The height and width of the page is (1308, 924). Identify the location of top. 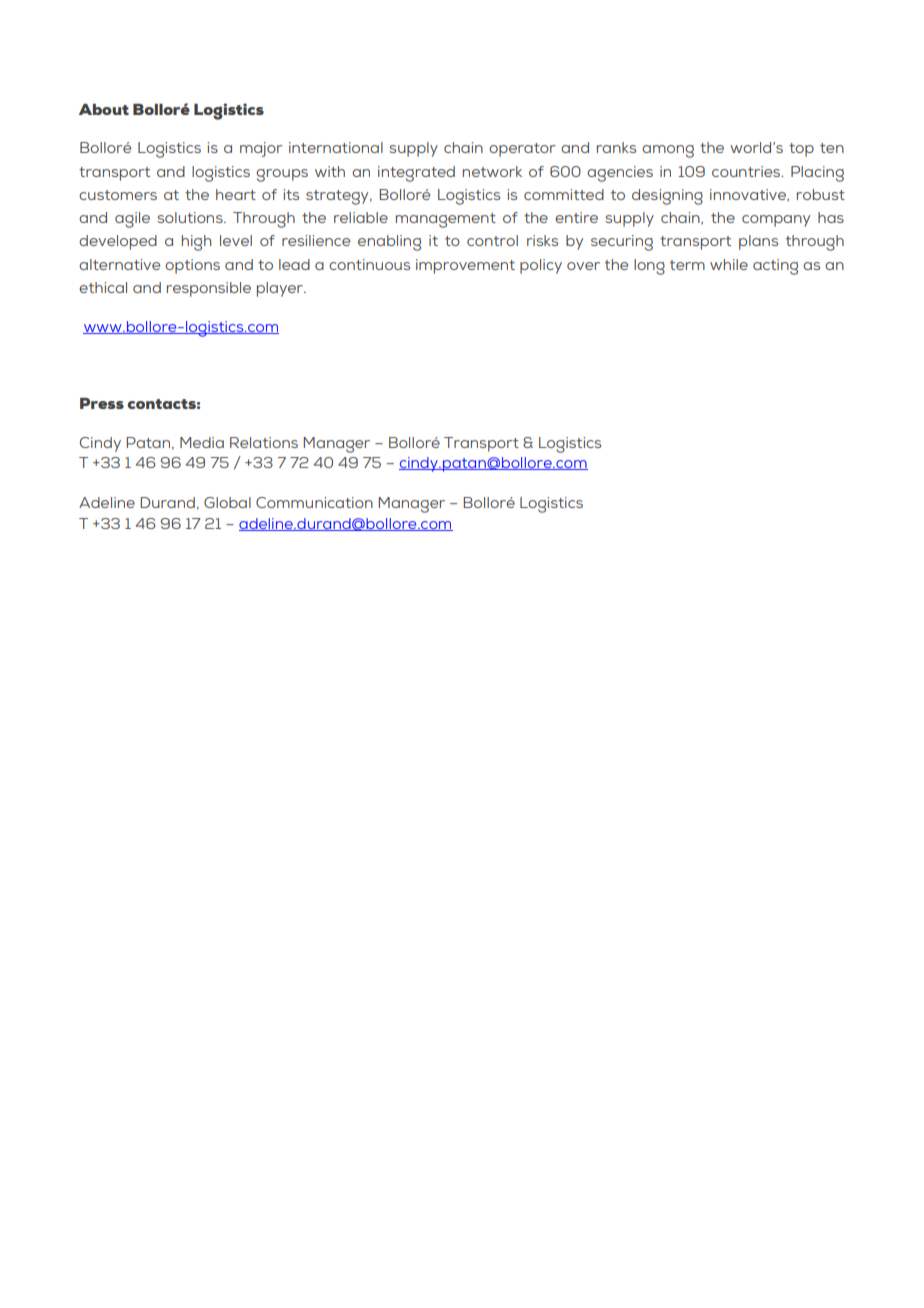
(801, 150).
